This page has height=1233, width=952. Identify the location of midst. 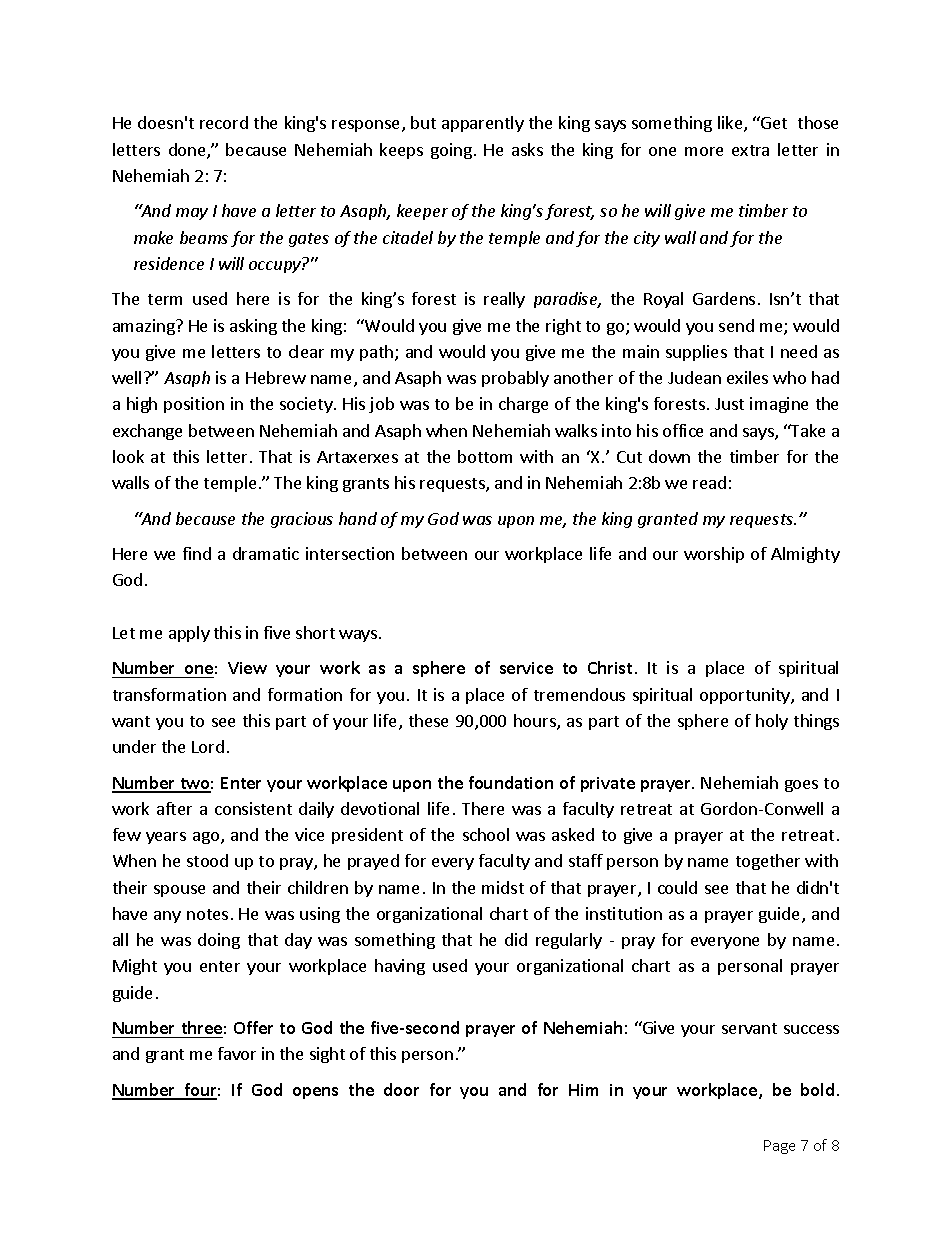
(503, 887).
